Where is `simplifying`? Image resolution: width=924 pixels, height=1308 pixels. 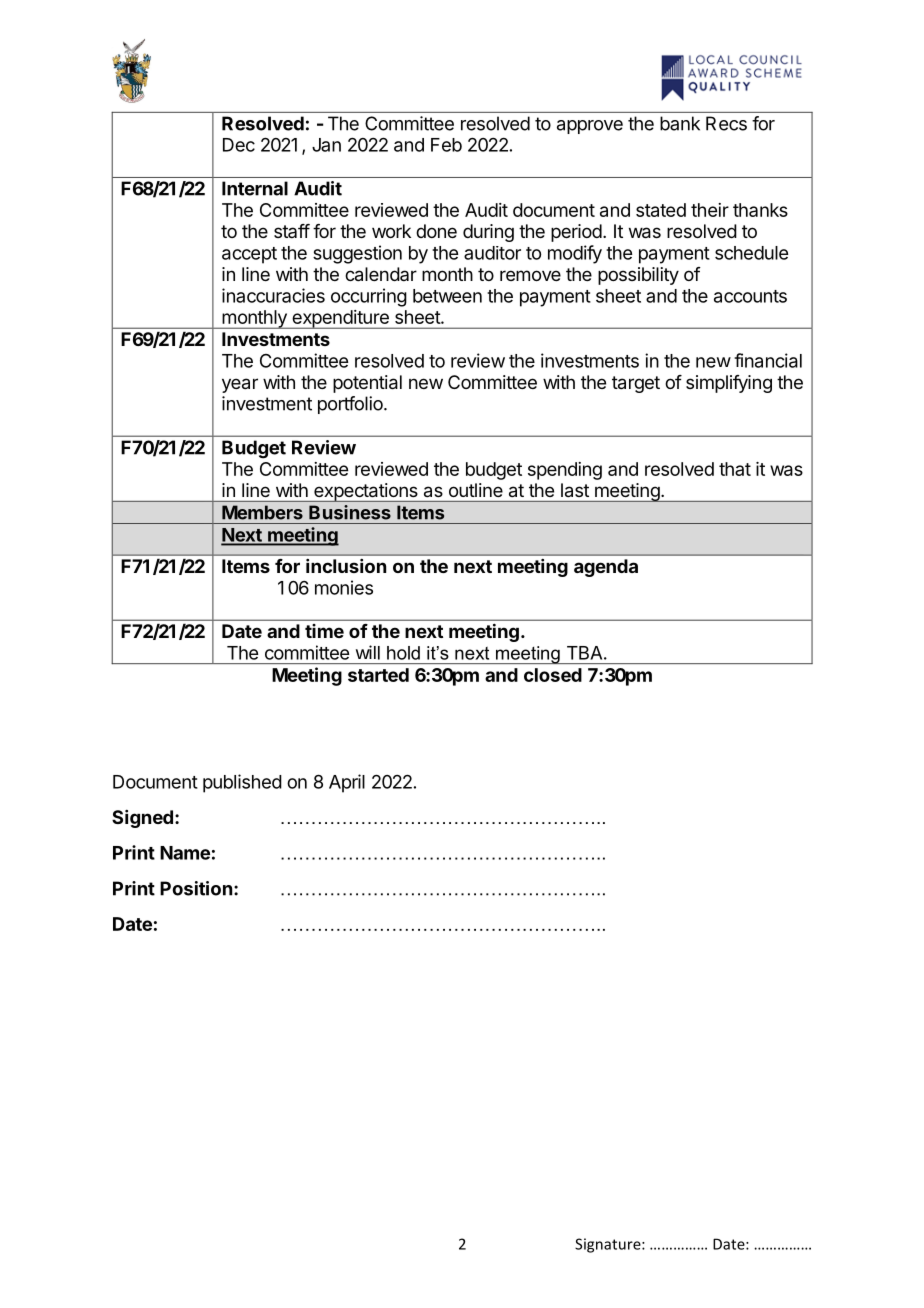
simplifying is located at coordinates (729, 384).
